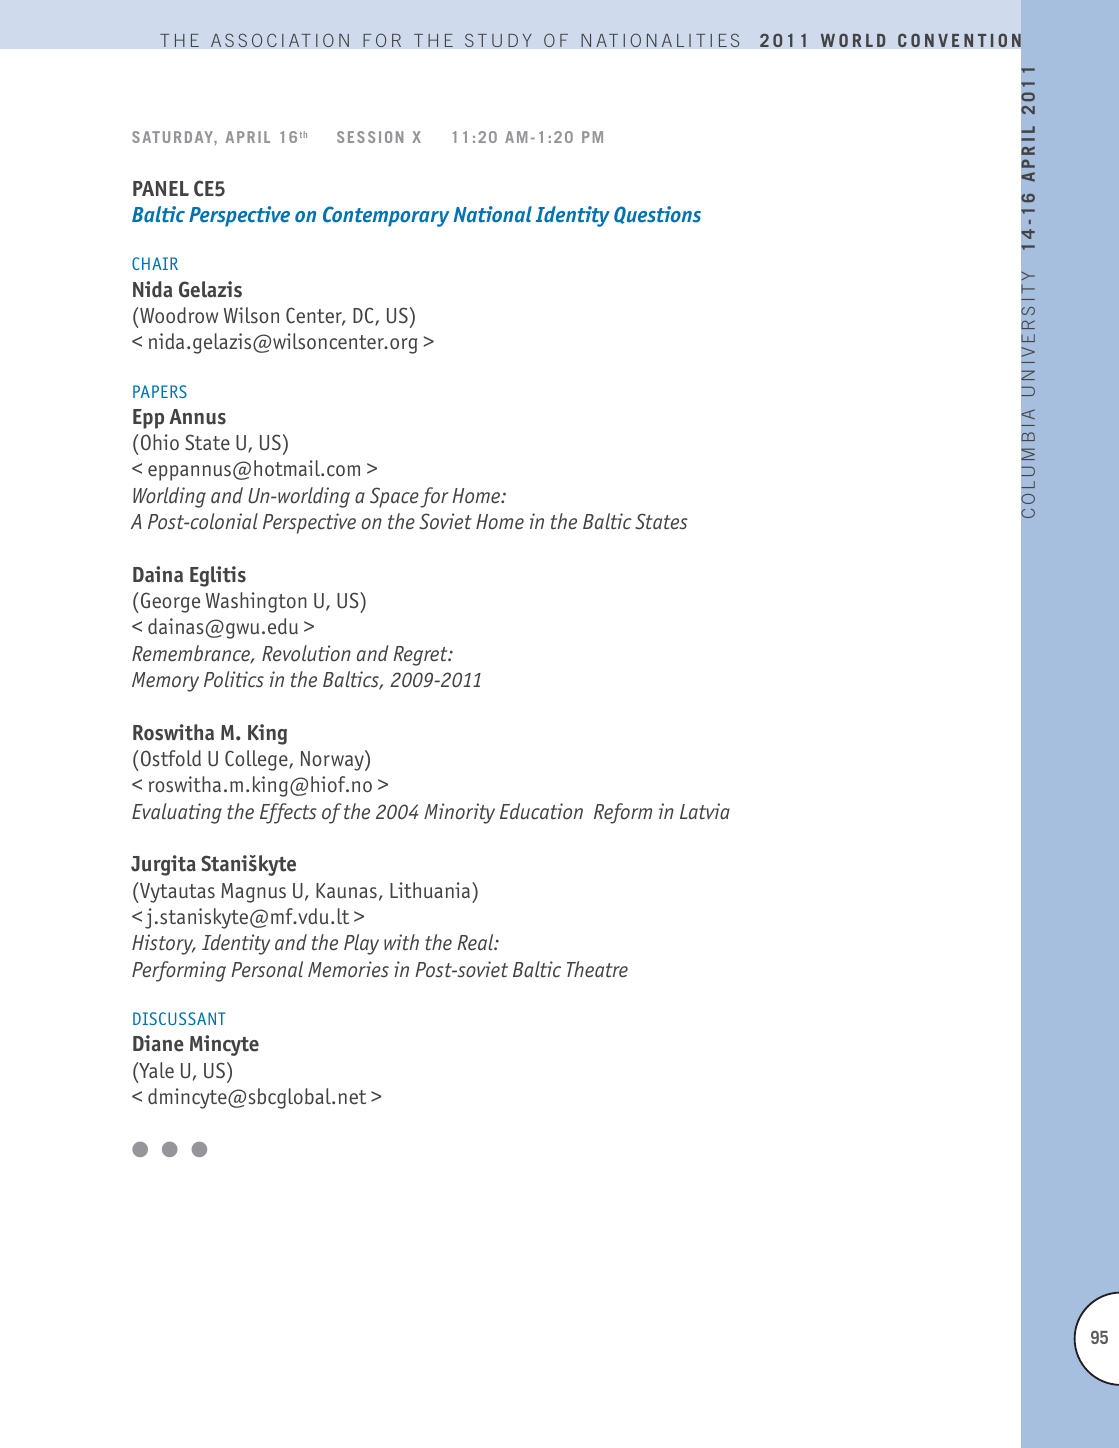 This screenshot has height=1448, width=1119. What do you see at coordinates (657, 215) in the screenshot?
I see `Questions` at bounding box center [657, 215].
